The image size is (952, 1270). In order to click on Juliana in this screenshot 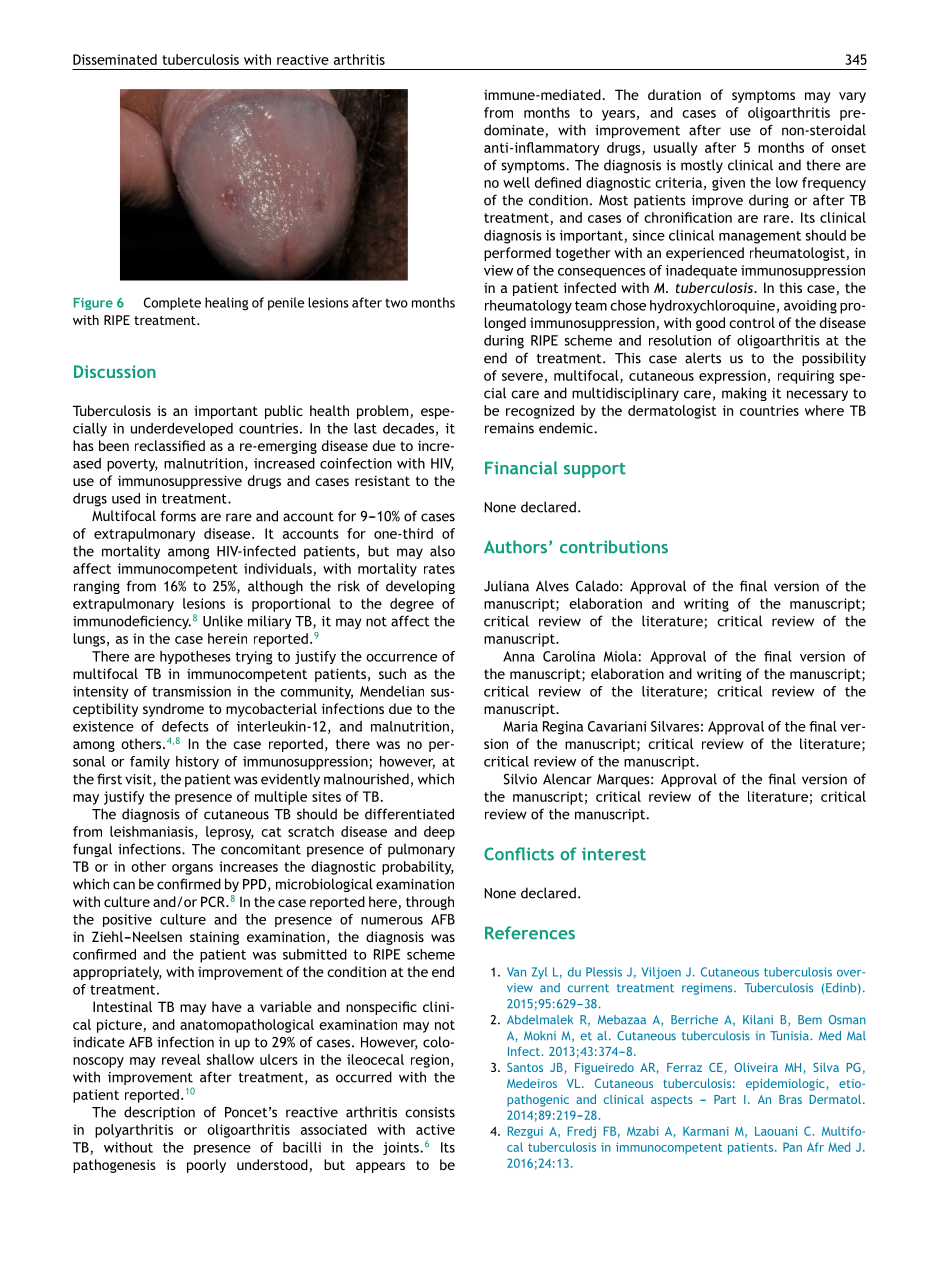, I will do `click(506, 586)`.
